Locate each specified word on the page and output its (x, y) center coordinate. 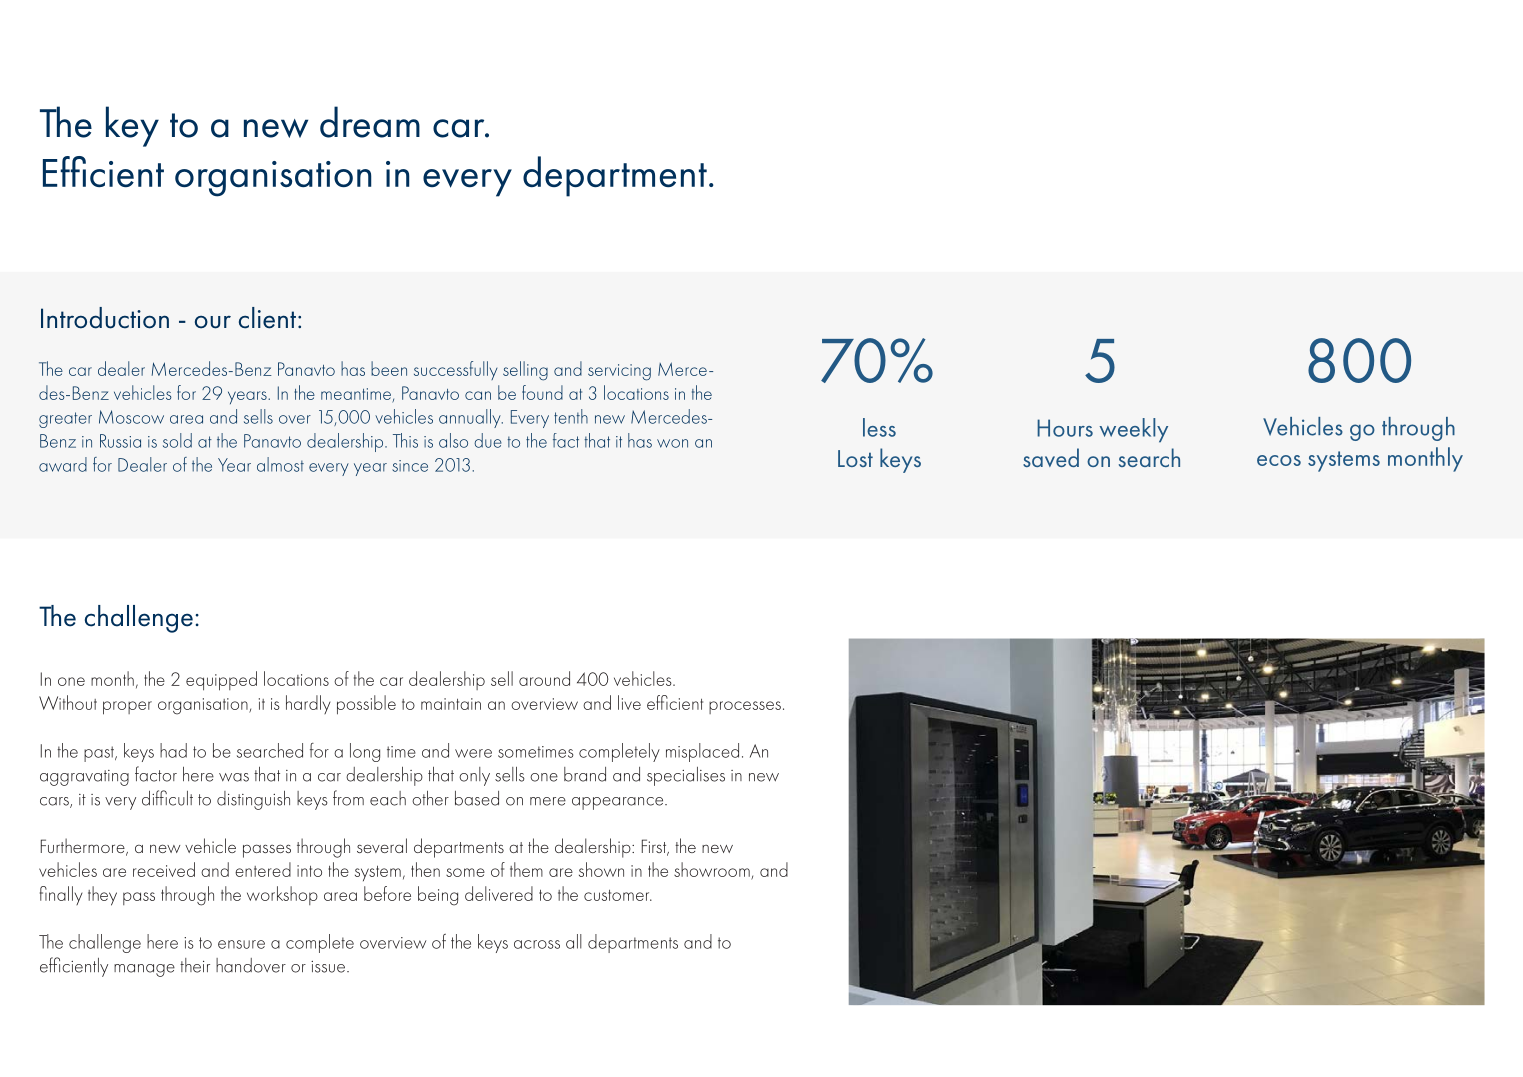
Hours (1065, 428)
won (672, 443)
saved (1051, 457)
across (537, 944)
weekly (1133, 430)
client (267, 318)
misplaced (702, 752)
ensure (241, 944)
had (173, 750)
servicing (619, 372)
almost (280, 464)
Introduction (105, 318)
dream (370, 122)
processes (745, 707)
